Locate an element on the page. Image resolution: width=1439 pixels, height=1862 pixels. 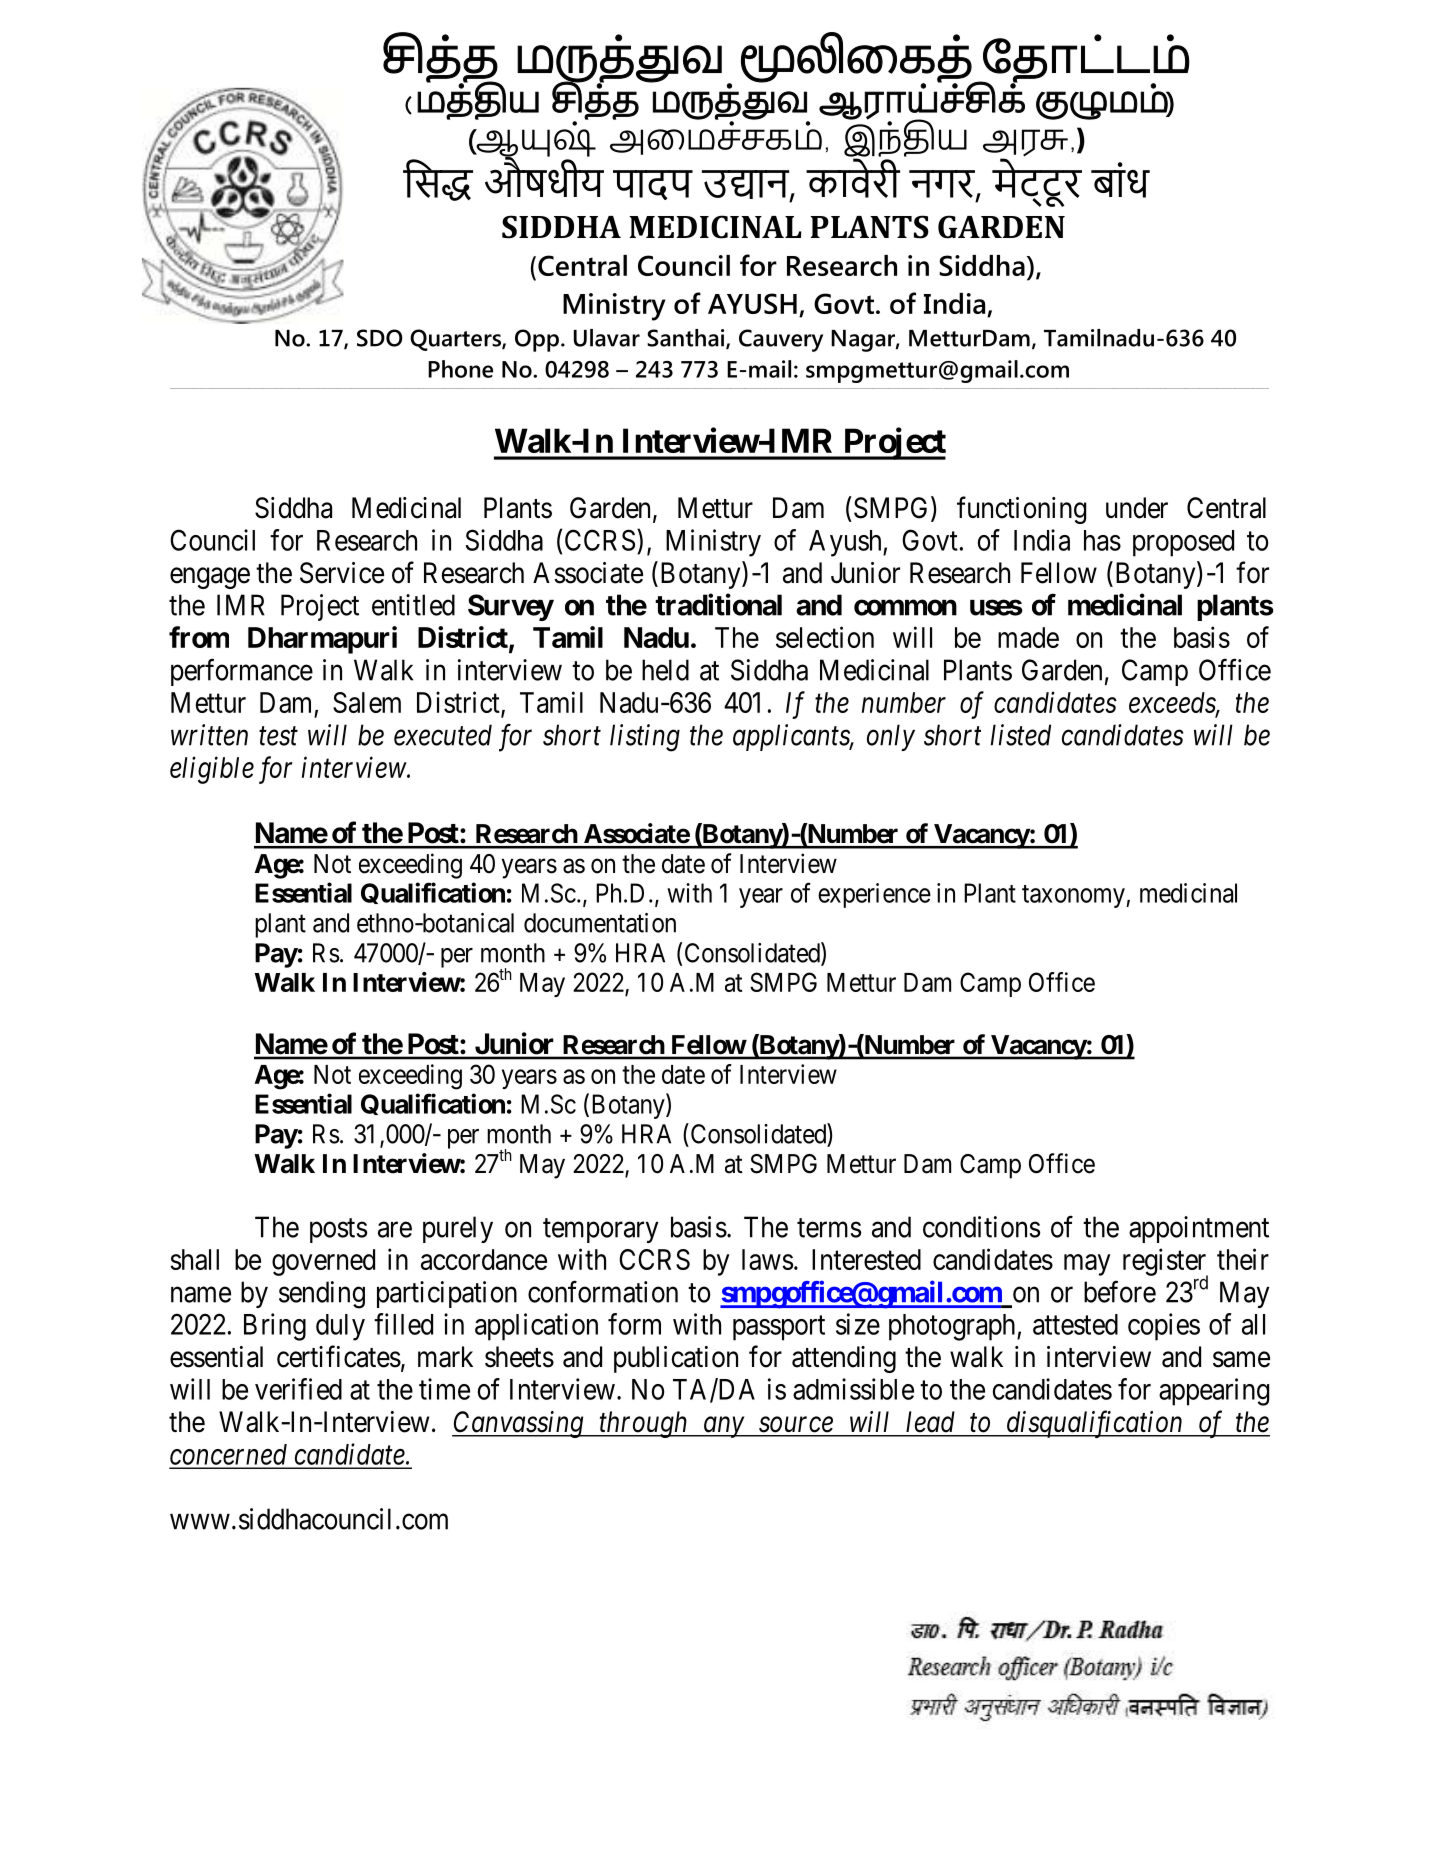
appearing is located at coordinates (1214, 1392).
